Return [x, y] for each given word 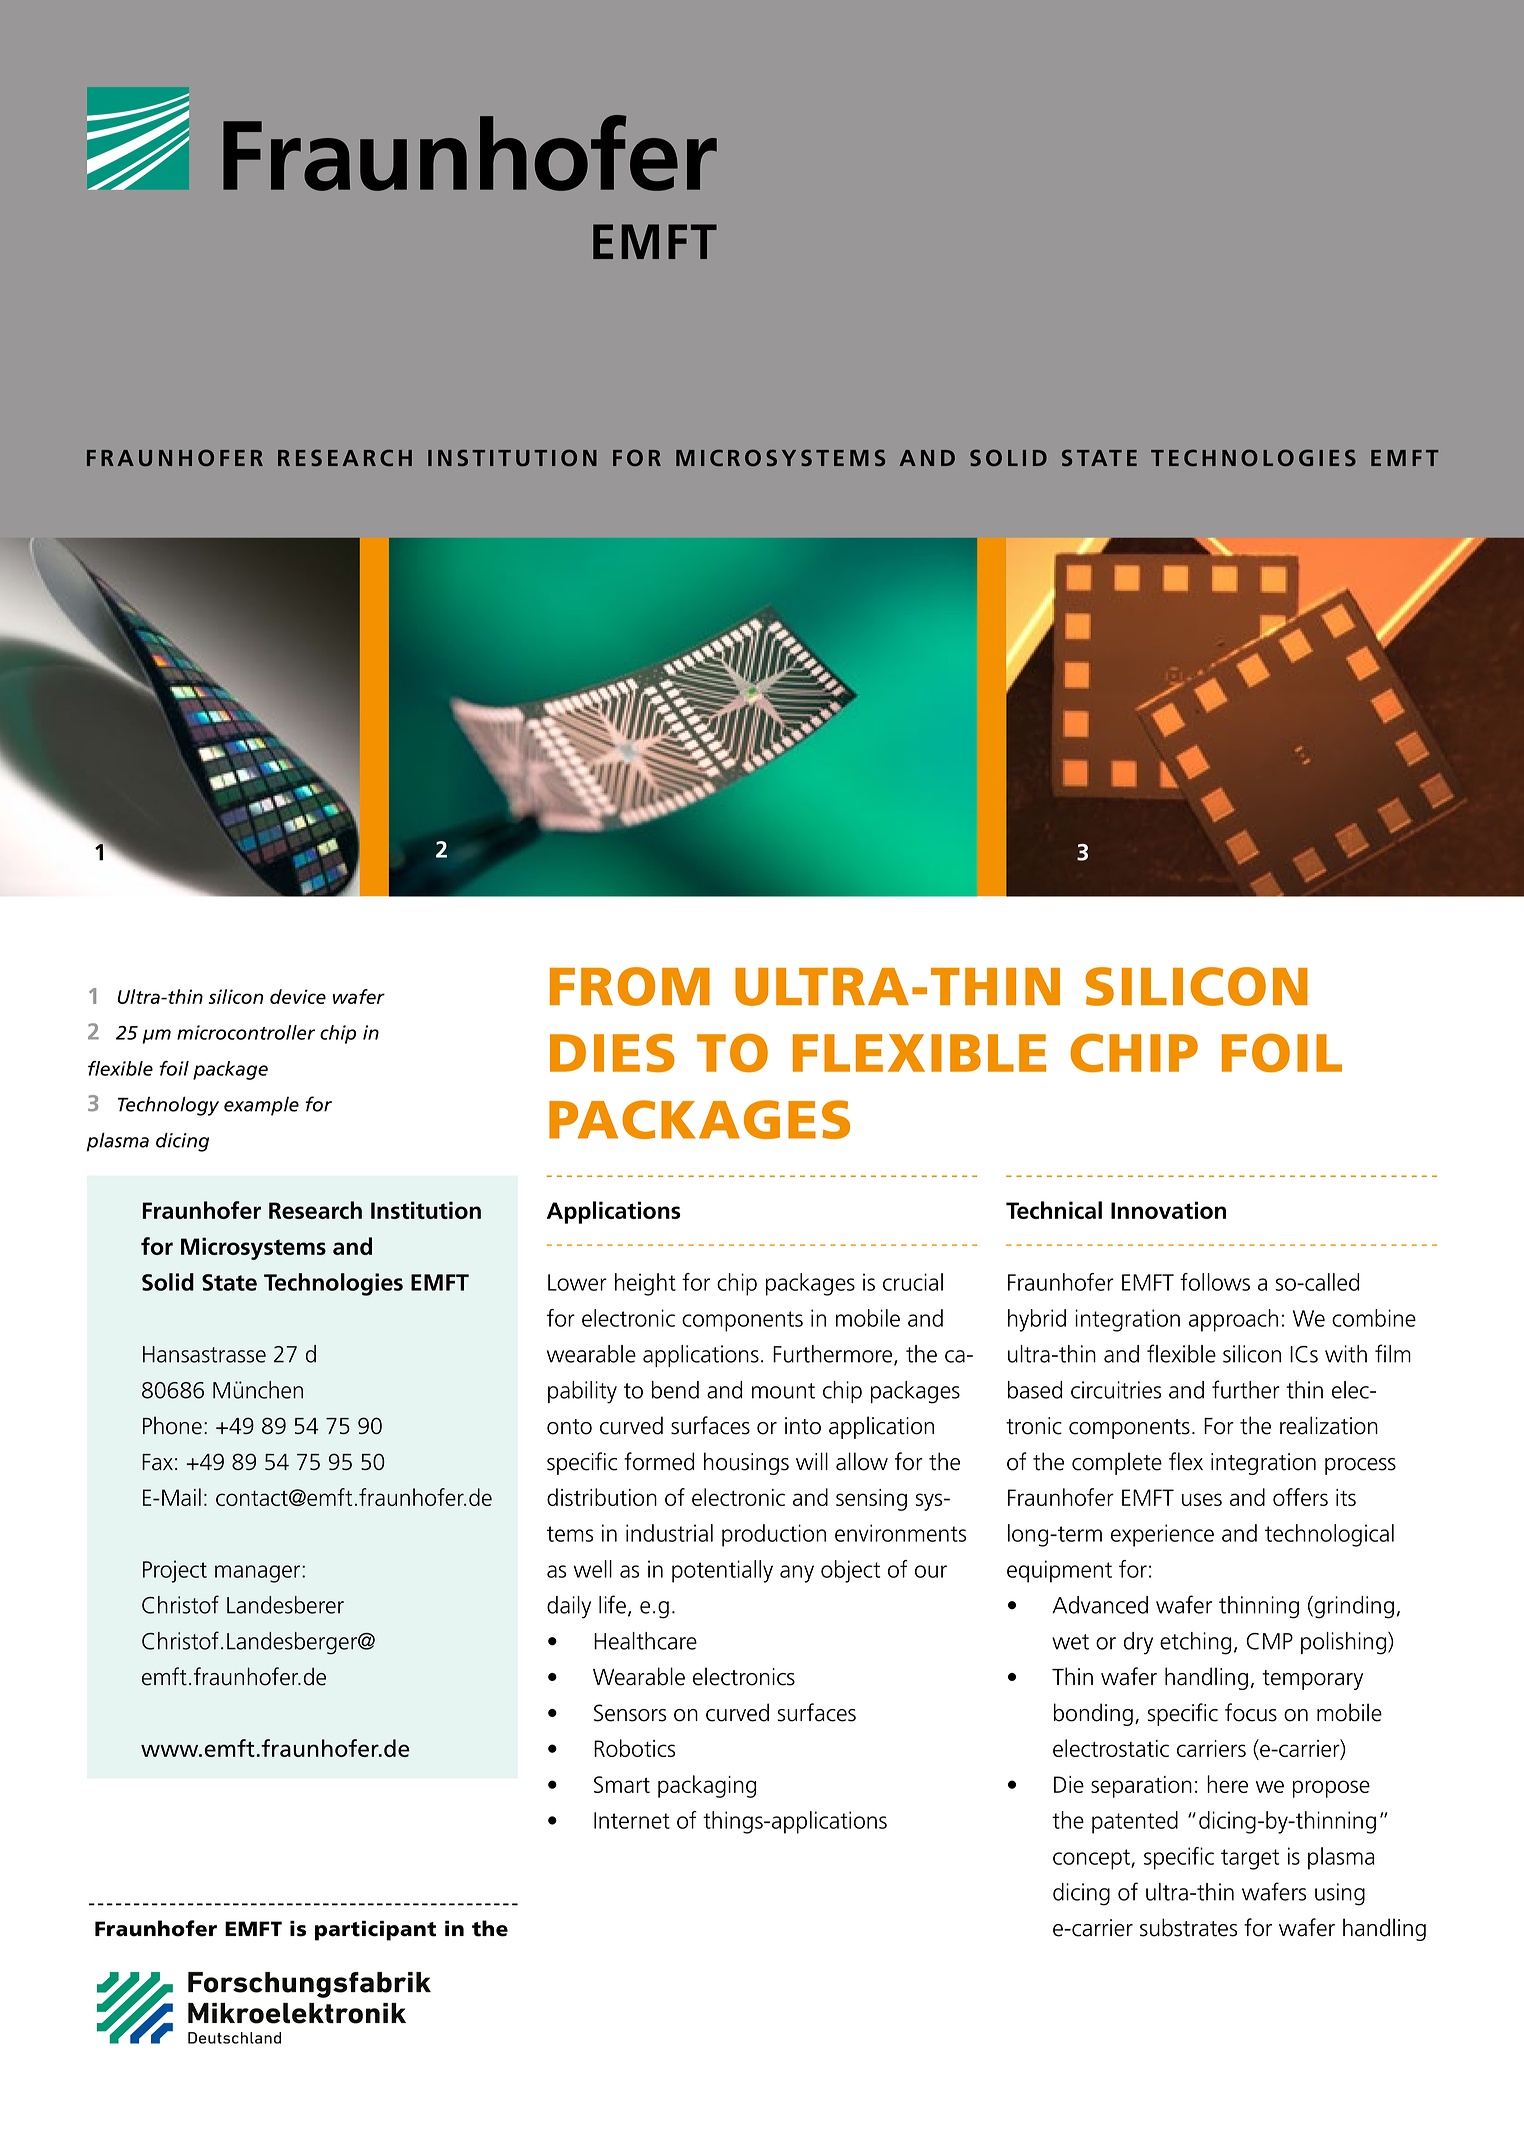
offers [1300, 1497]
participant [375, 1931]
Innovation [1168, 1210]
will [812, 1461]
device [298, 996]
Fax [157, 1462]
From [630, 986]
